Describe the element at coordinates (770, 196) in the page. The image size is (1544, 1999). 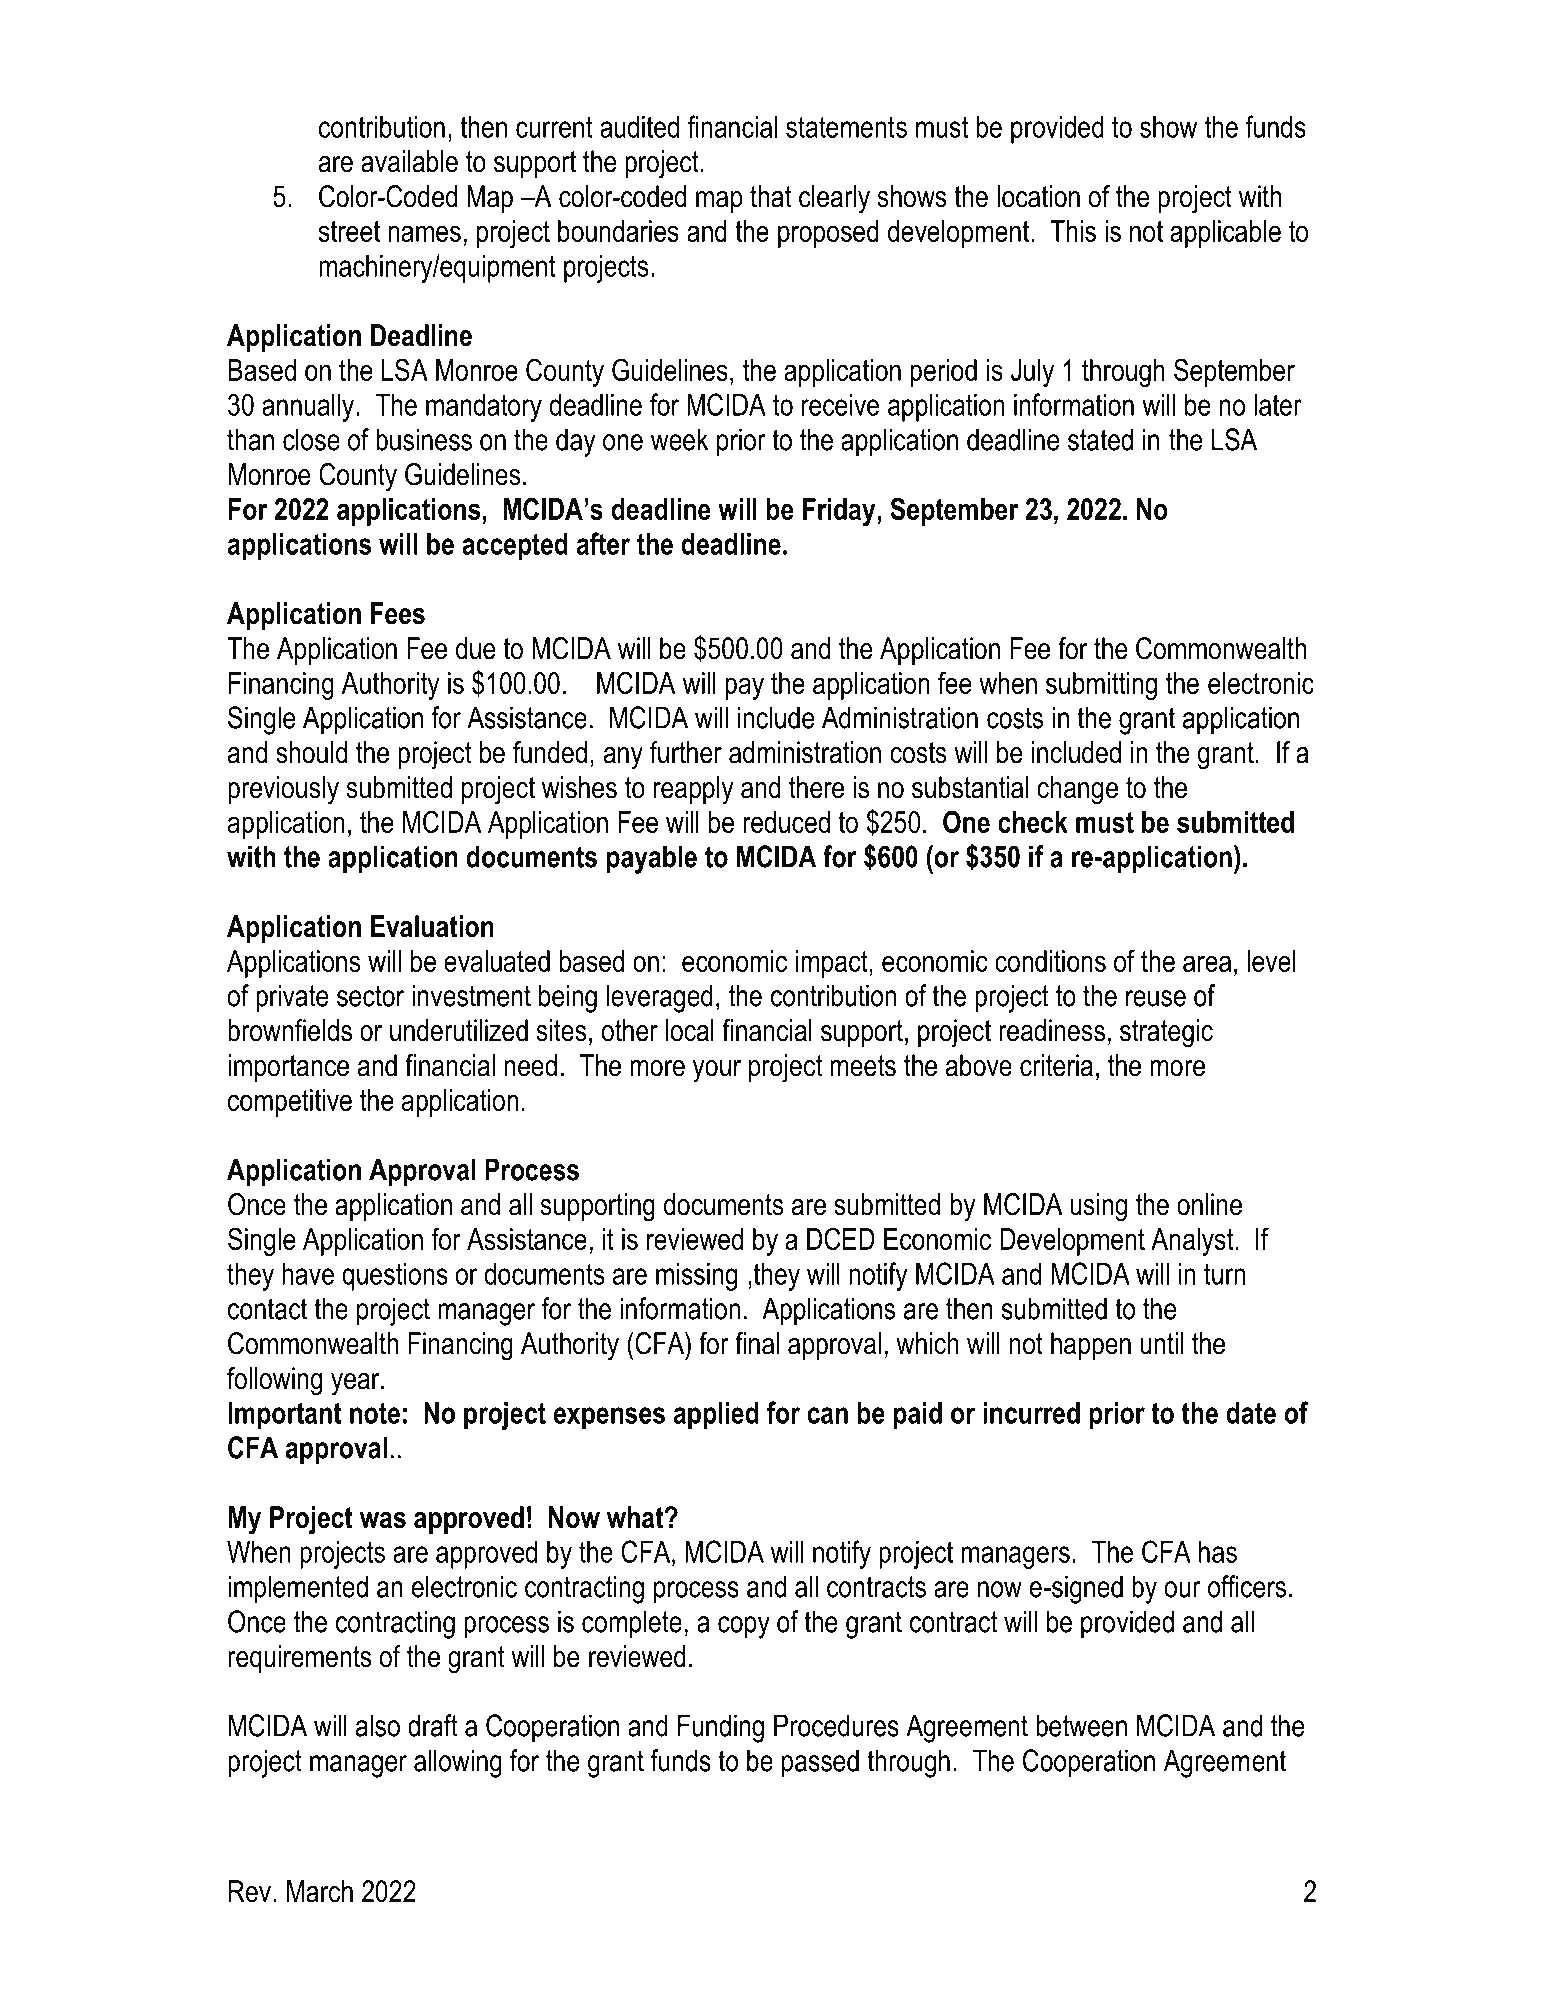
I see `that` at that location.
